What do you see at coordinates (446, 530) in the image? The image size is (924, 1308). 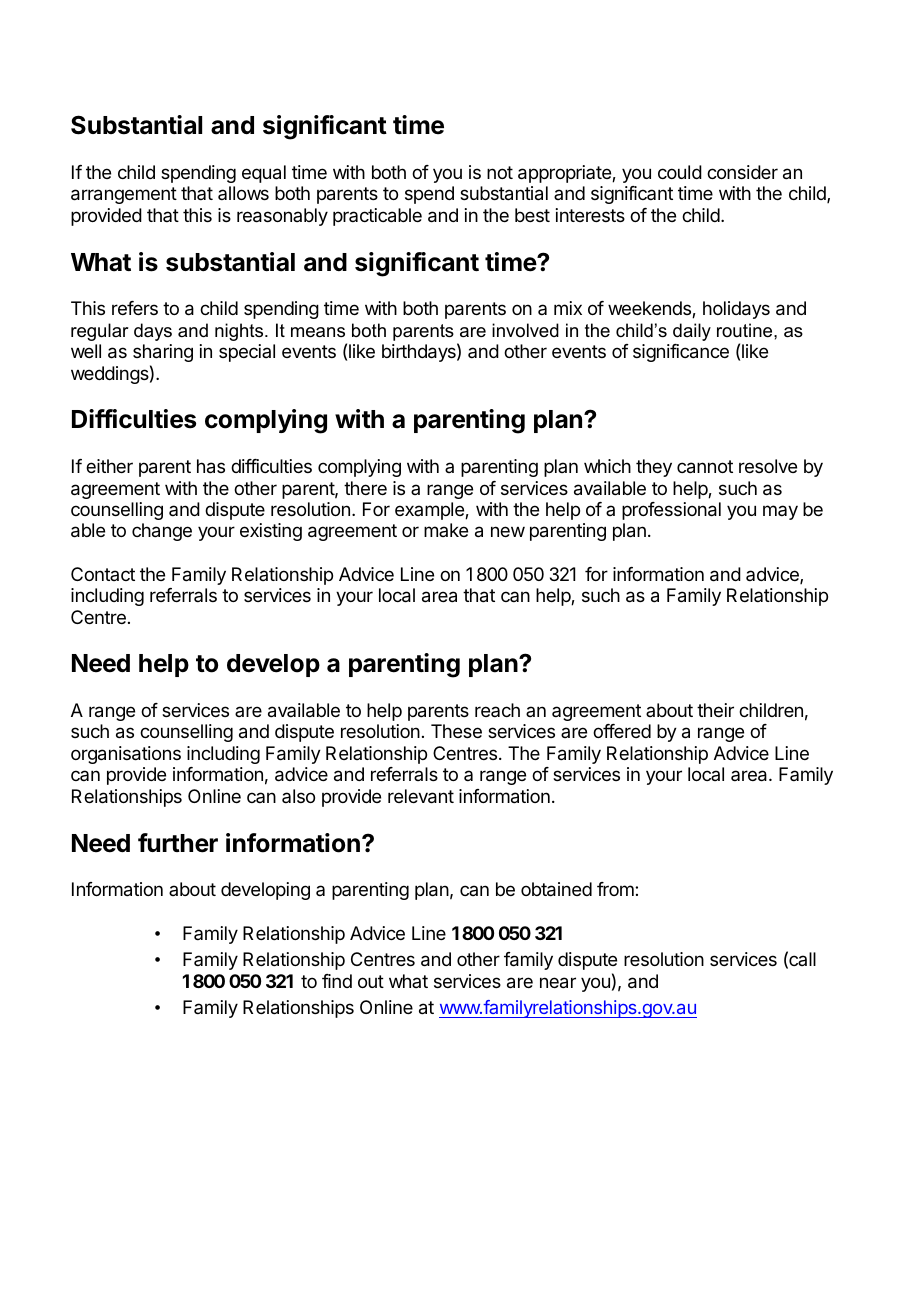 I see `make` at bounding box center [446, 530].
